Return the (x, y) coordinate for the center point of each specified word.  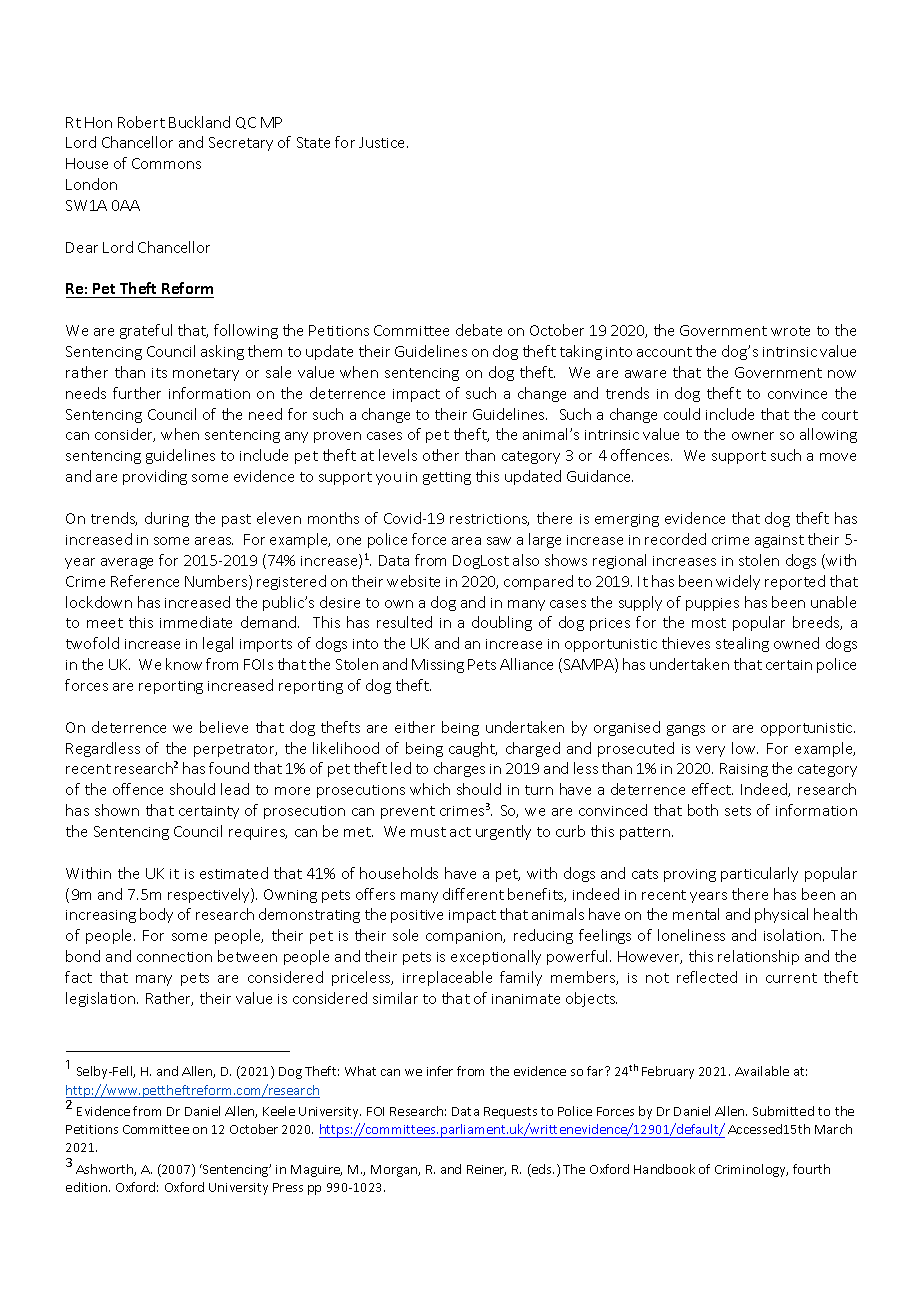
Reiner (486, 1170)
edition (88, 1187)
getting (447, 478)
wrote (790, 331)
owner (753, 436)
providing (155, 477)
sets (738, 811)
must (428, 832)
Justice (383, 142)
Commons (166, 163)
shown (117, 810)
